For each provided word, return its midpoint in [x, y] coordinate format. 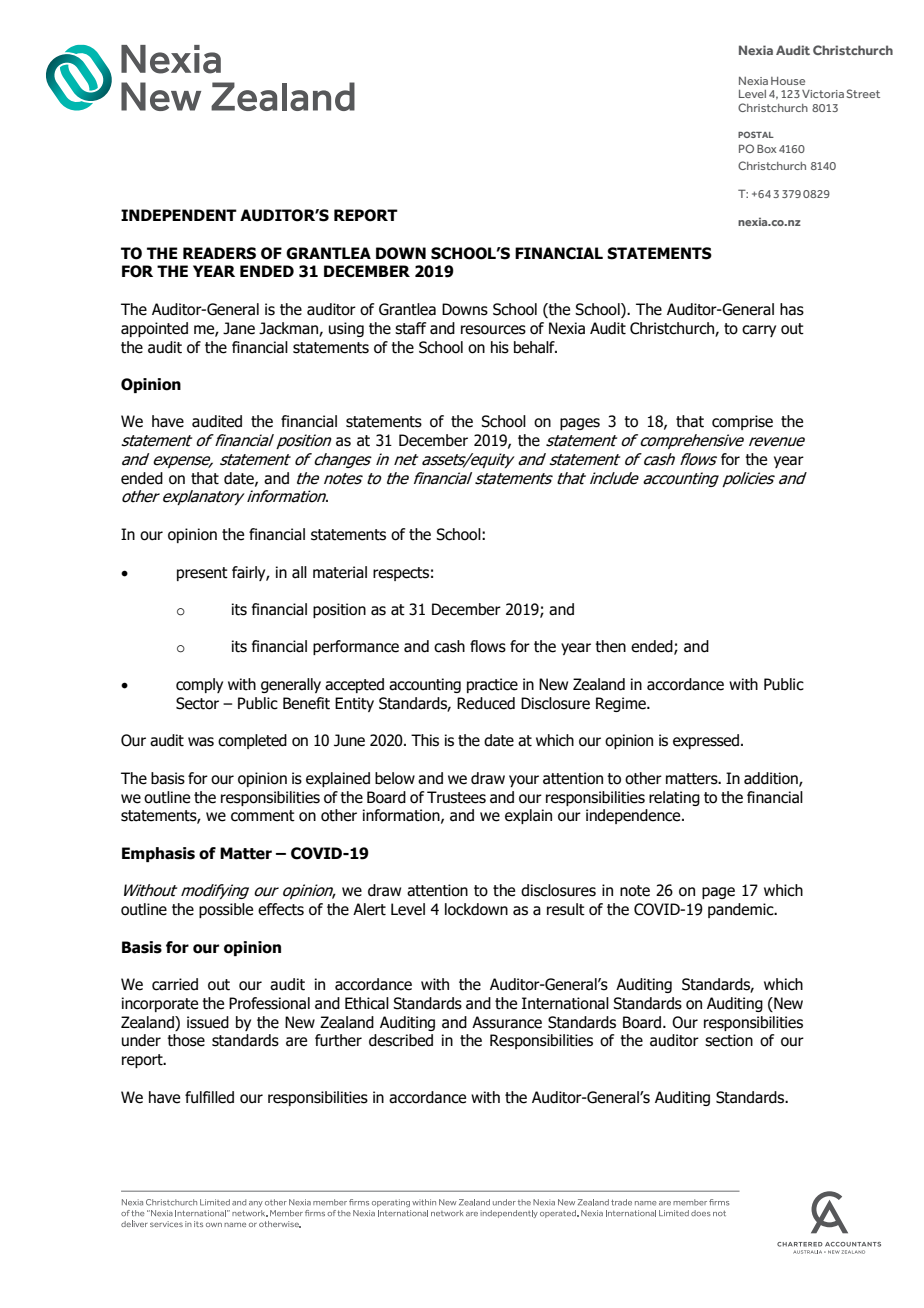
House [788, 81]
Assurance [507, 1022]
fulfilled [209, 1097]
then [610, 646]
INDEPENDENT [179, 215]
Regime [622, 704]
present [202, 574]
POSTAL [756, 134]
